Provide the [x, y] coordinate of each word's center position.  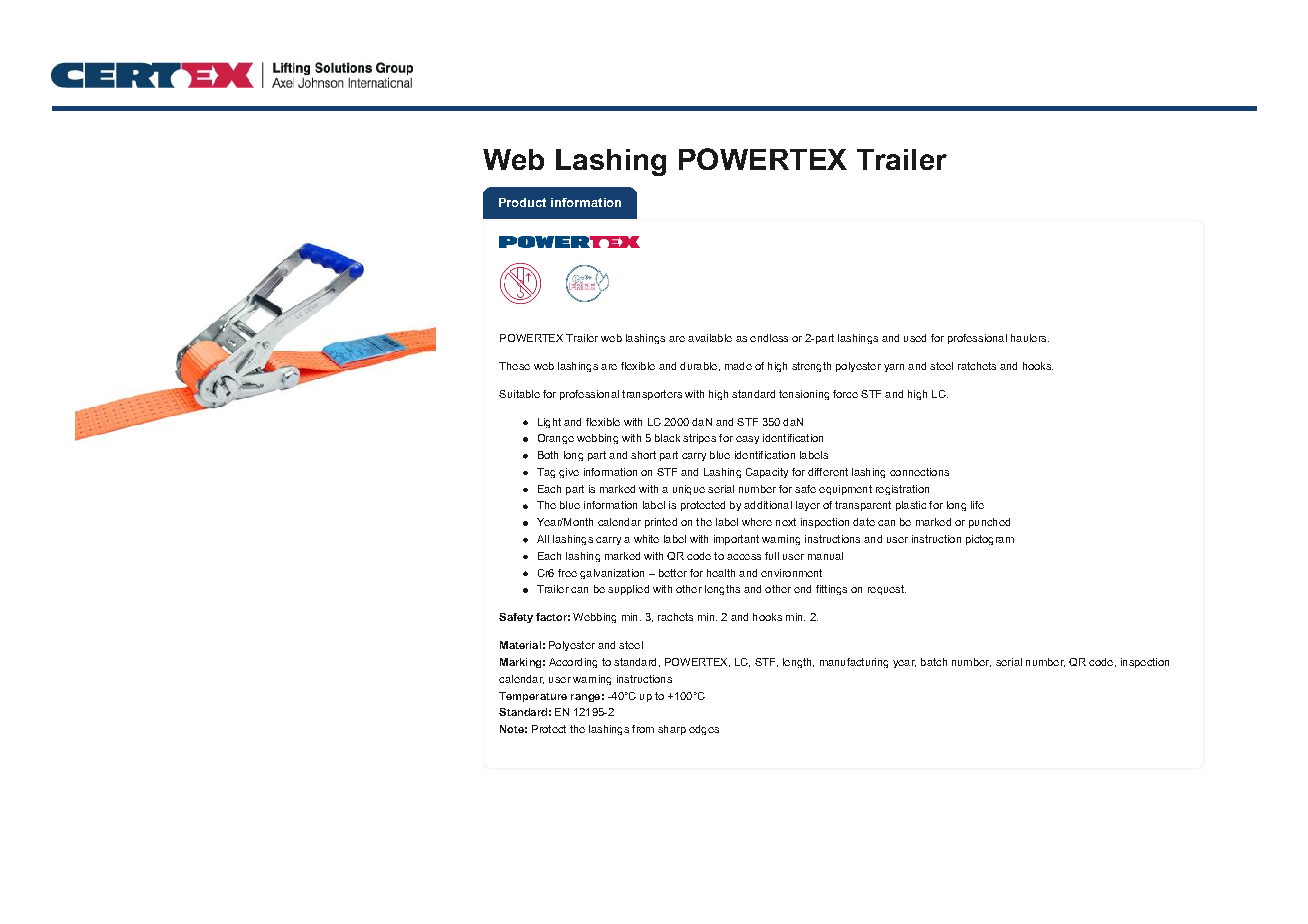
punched [989, 523]
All [543, 539]
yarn [894, 368]
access [744, 557]
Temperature [533, 697]
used [915, 338]
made [738, 366]
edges [704, 730]
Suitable [519, 394]
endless [769, 338]
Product [522, 202]
